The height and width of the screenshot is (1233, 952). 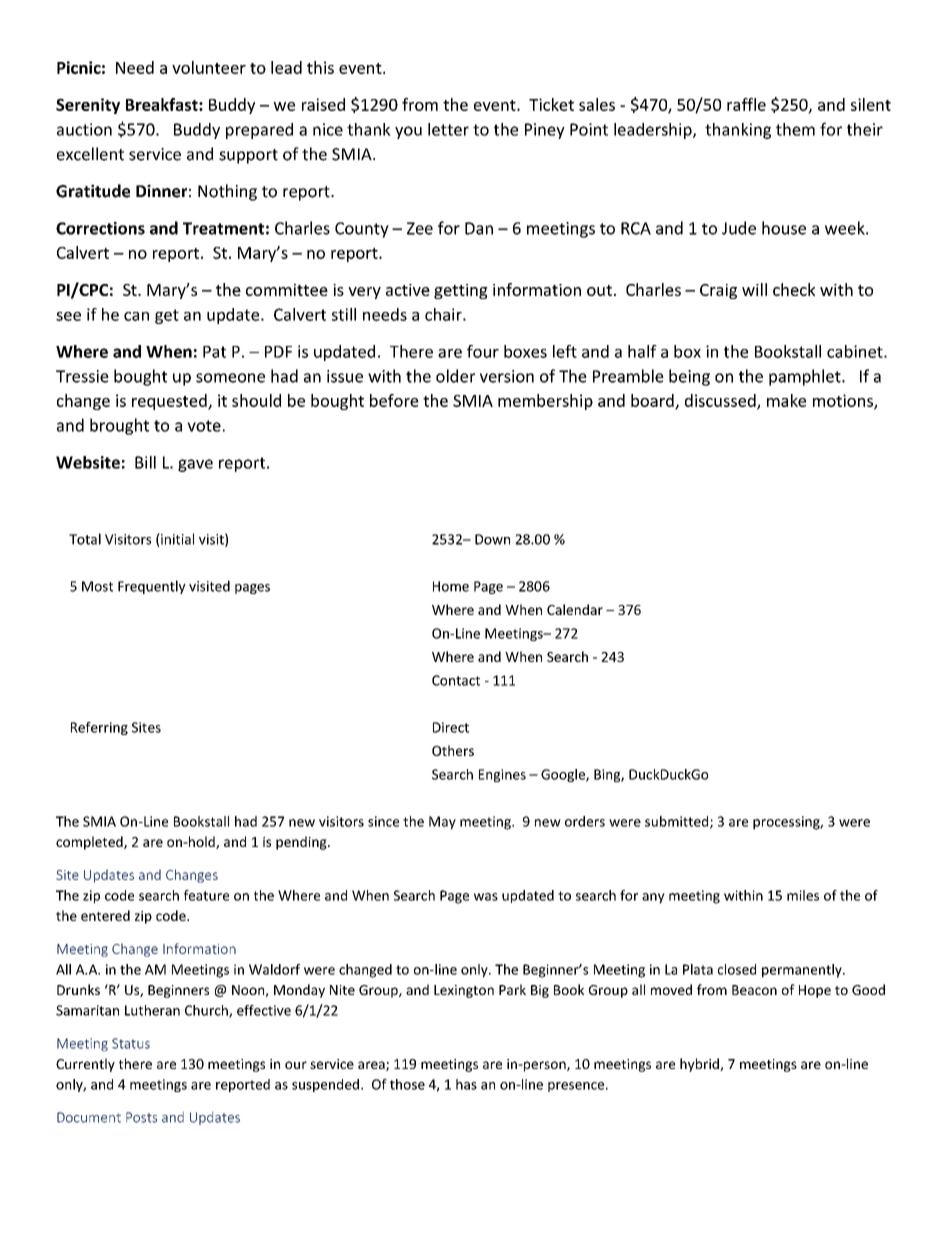 What do you see at coordinates (141, 1117) in the screenshot?
I see `Posts` at bounding box center [141, 1117].
